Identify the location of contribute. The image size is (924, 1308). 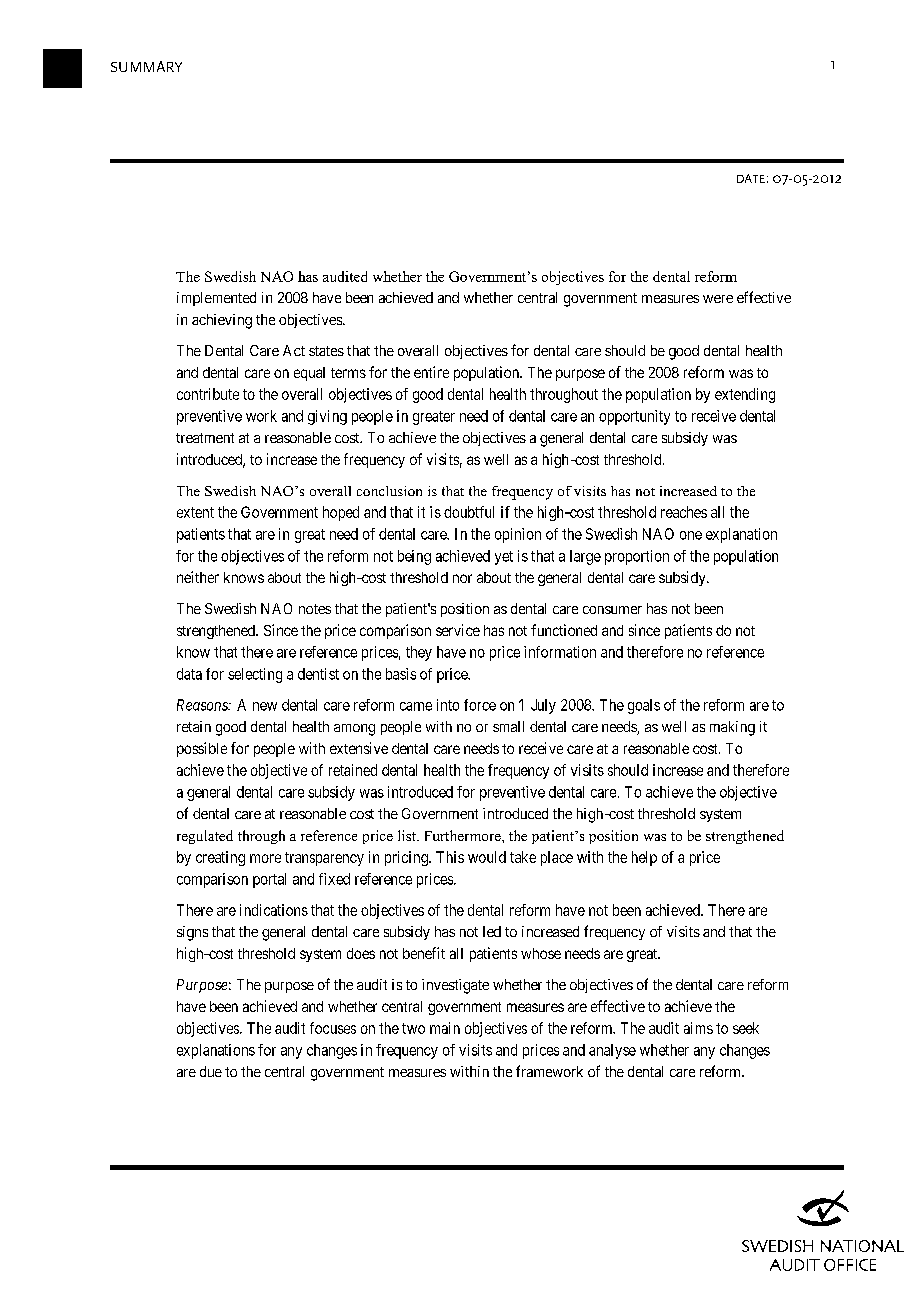
(208, 394).
